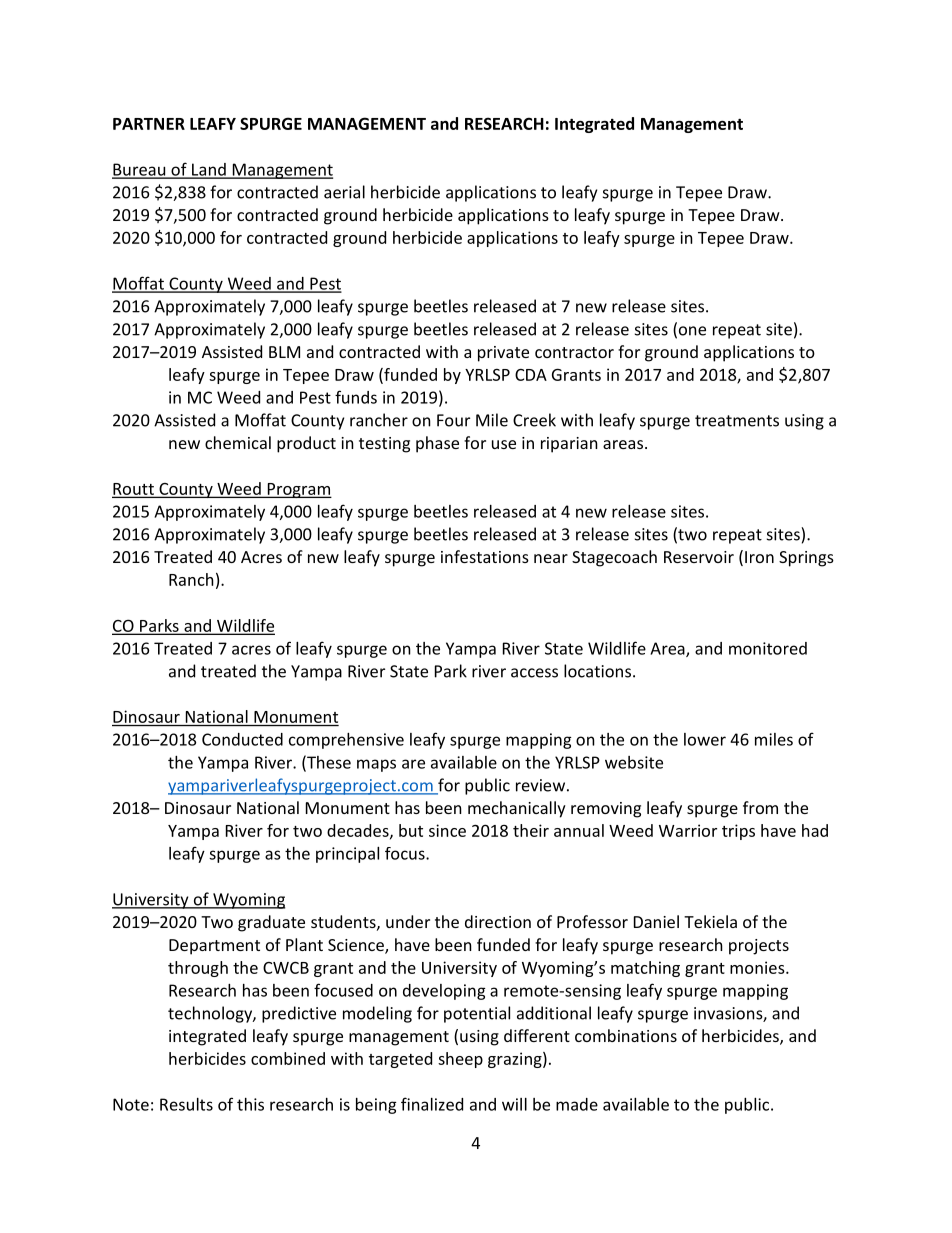  Describe the element at coordinates (344, 192) in the screenshot. I see `aerial` at that location.
